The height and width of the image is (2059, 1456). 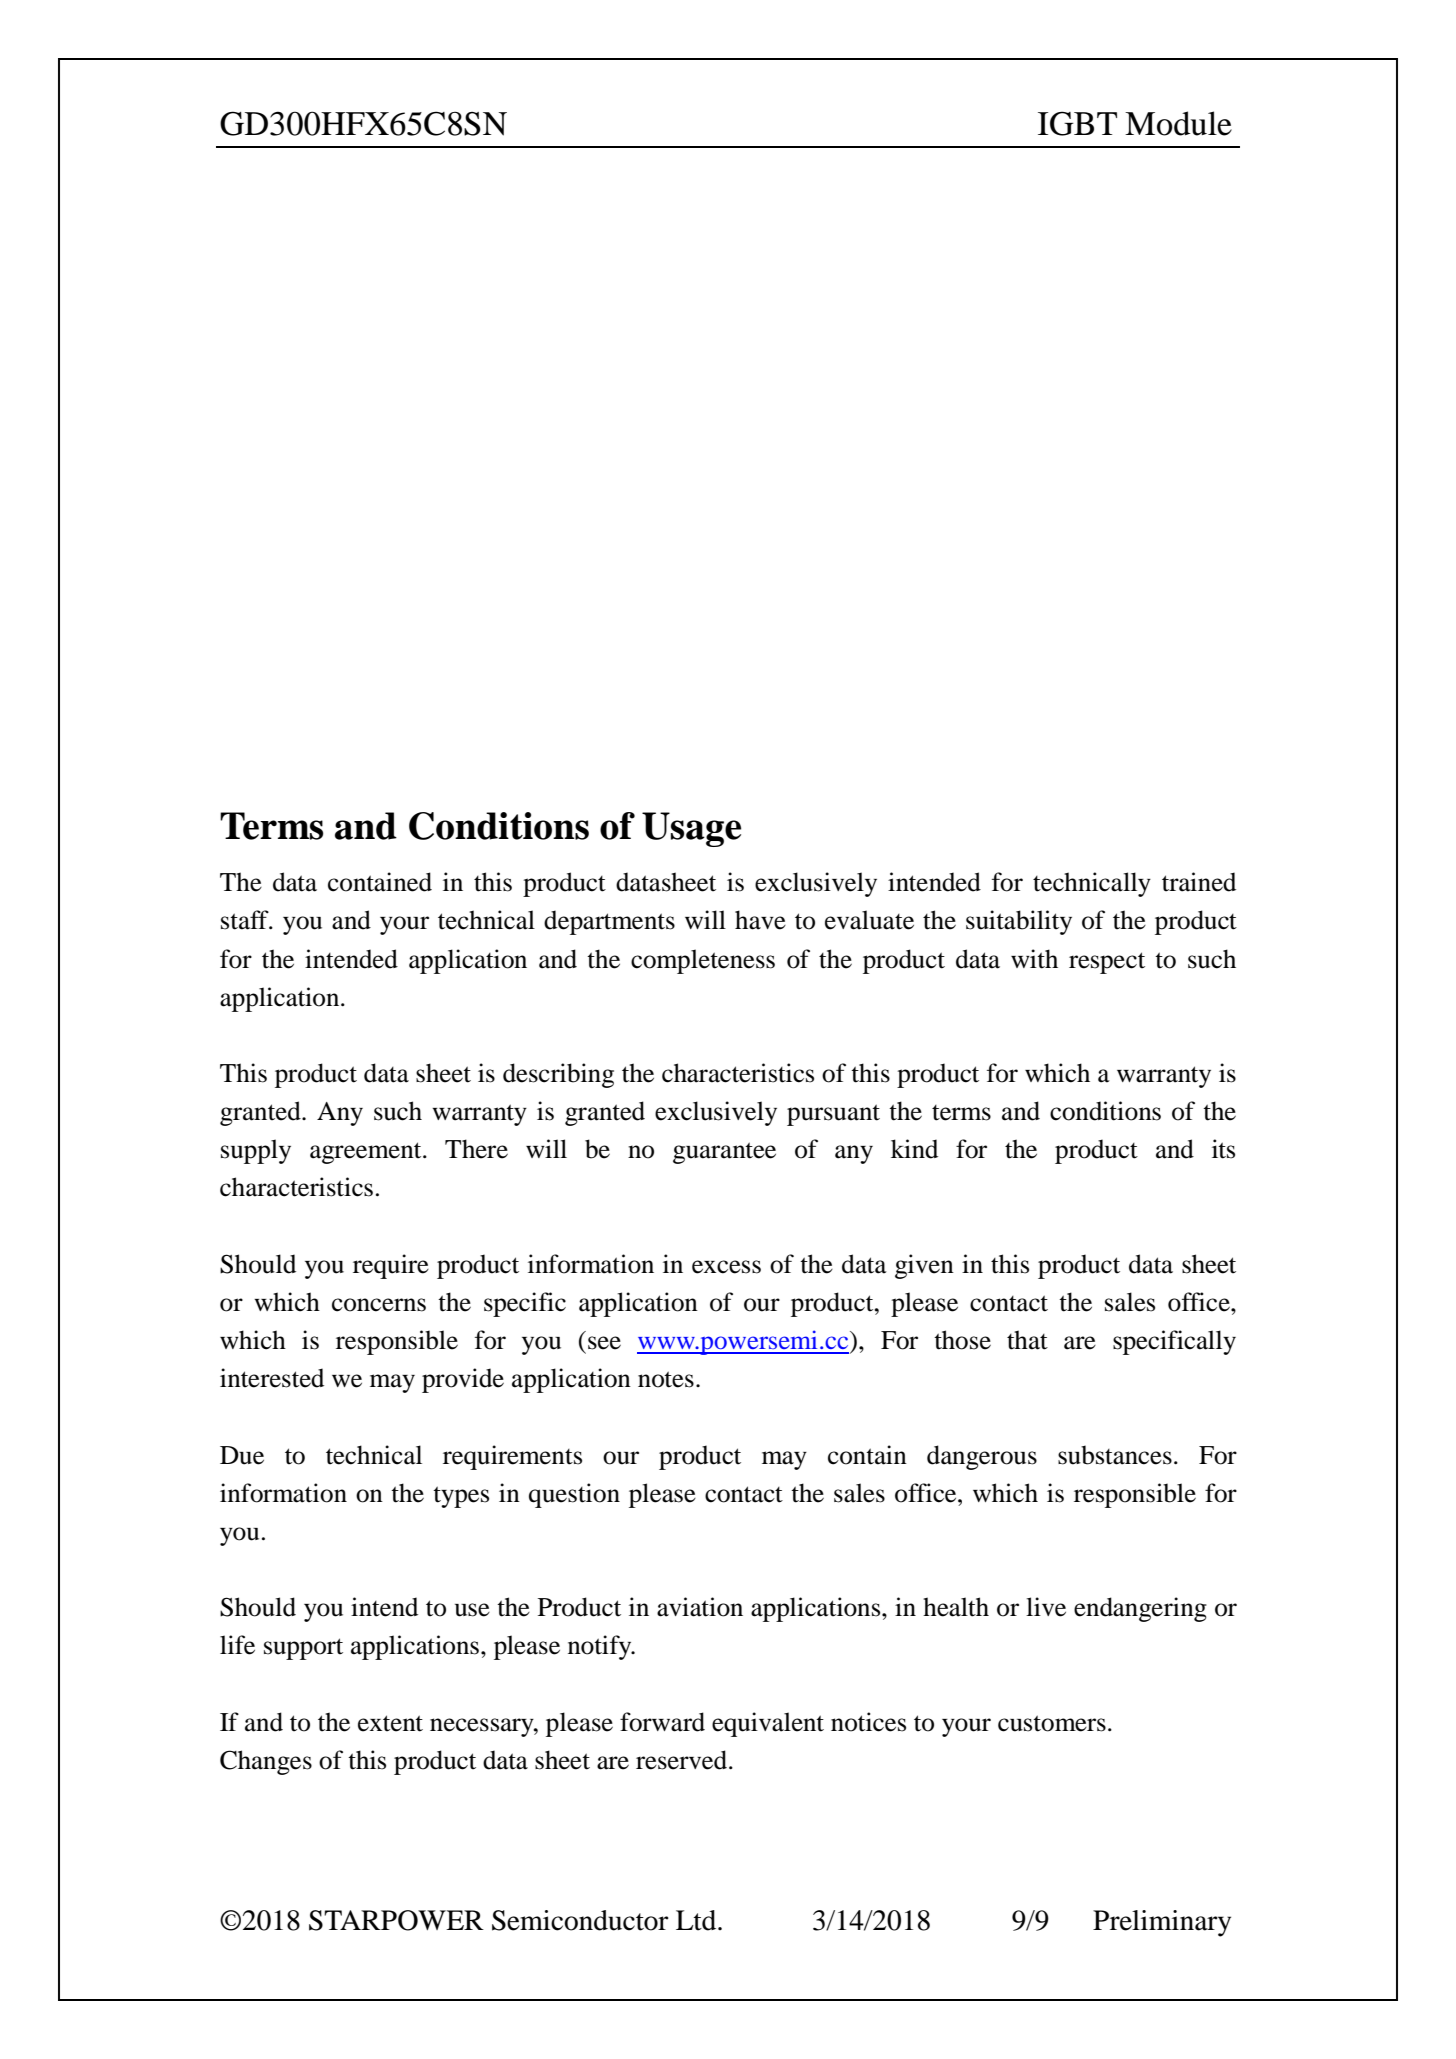 I want to click on Usage, so click(x=691, y=829).
